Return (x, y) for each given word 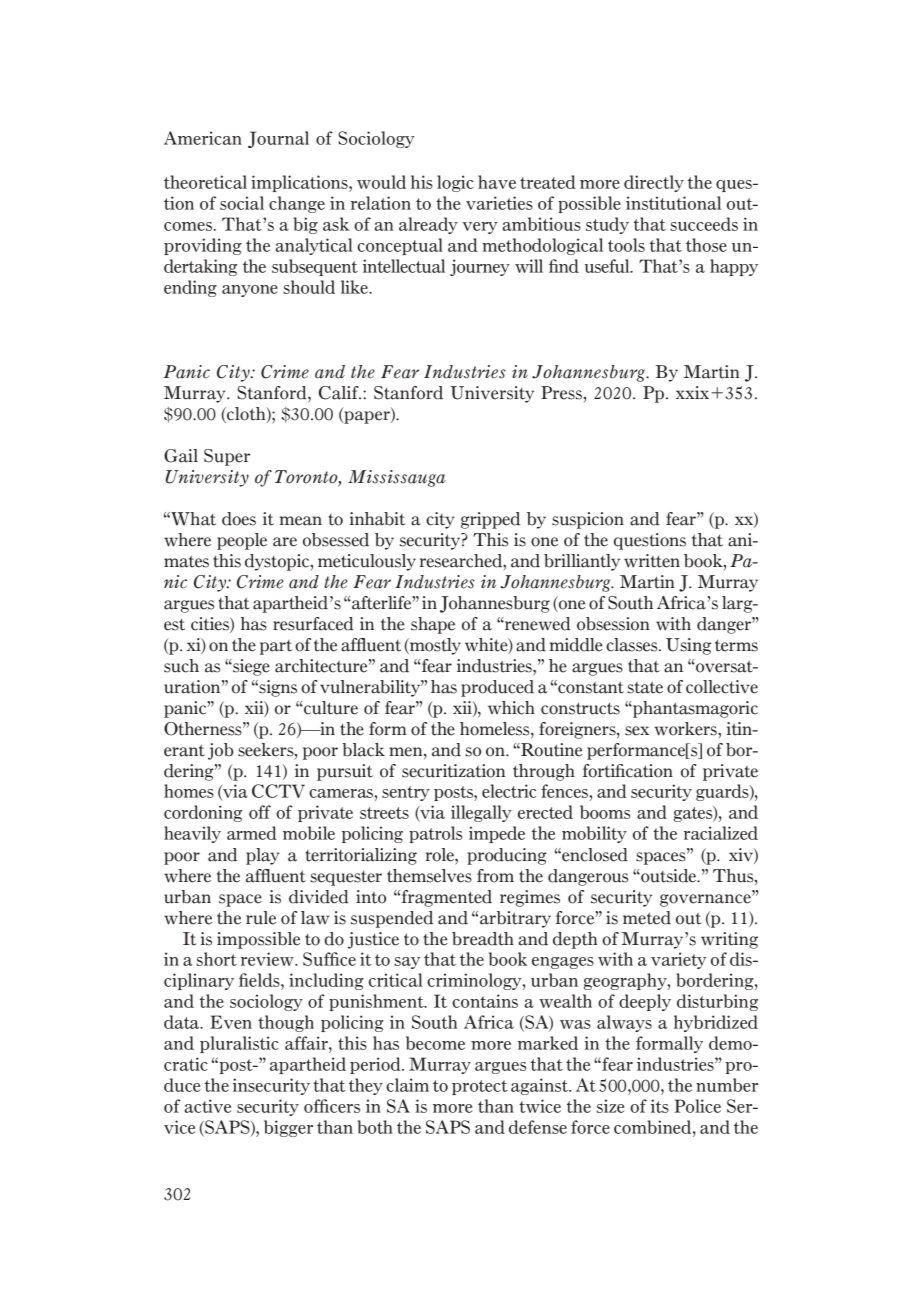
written (652, 561)
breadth (483, 939)
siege (250, 667)
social (242, 203)
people (242, 541)
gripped (490, 520)
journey (480, 267)
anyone (250, 291)
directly (654, 183)
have (497, 182)
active (208, 1106)
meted (647, 918)
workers (686, 729)
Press (562, 393)
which (511, 708)
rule (261, 918)
